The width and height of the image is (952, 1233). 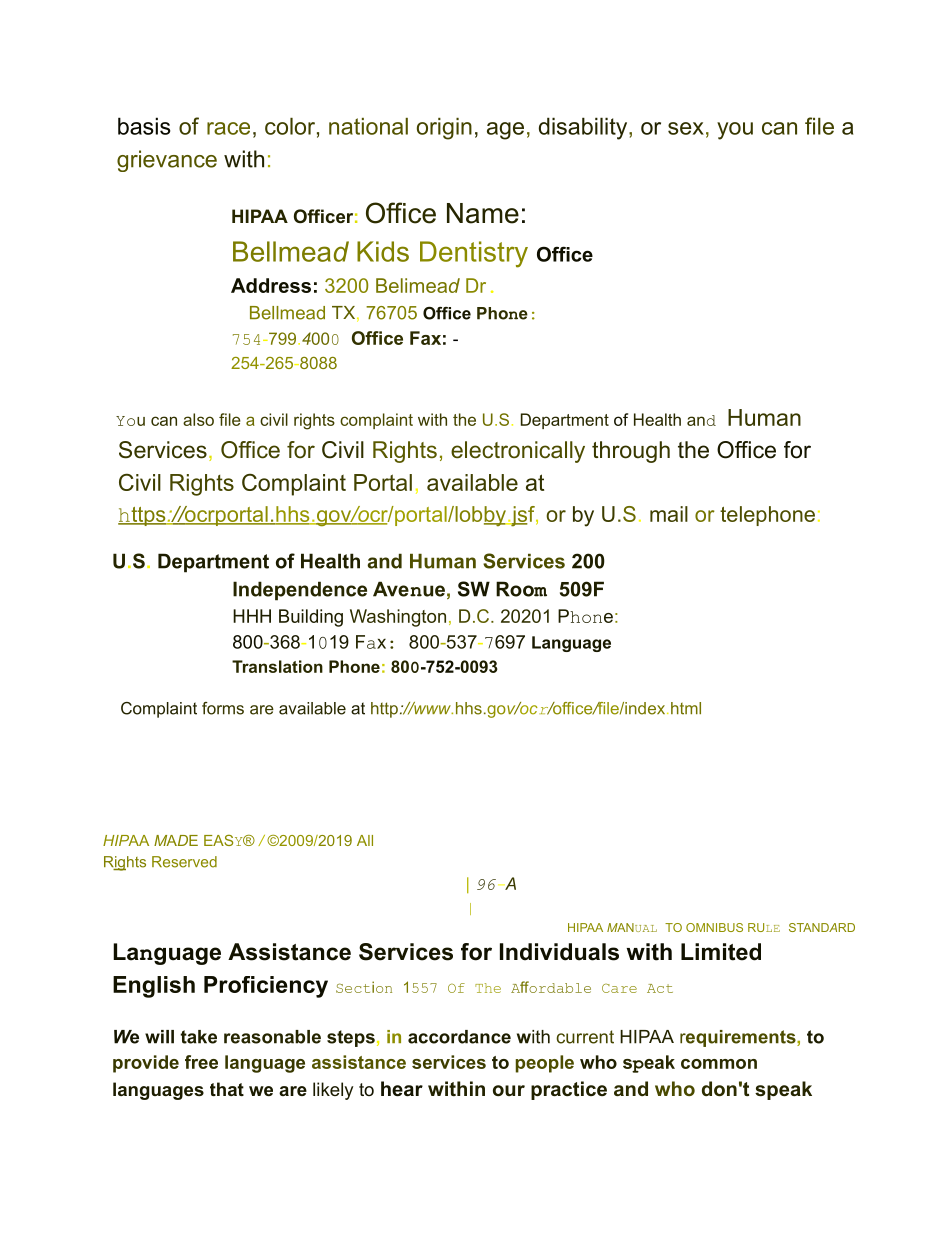 What do you see at coordinates (518, 452) in the image?
I see `electronically` at bounding box center [518, 452].
